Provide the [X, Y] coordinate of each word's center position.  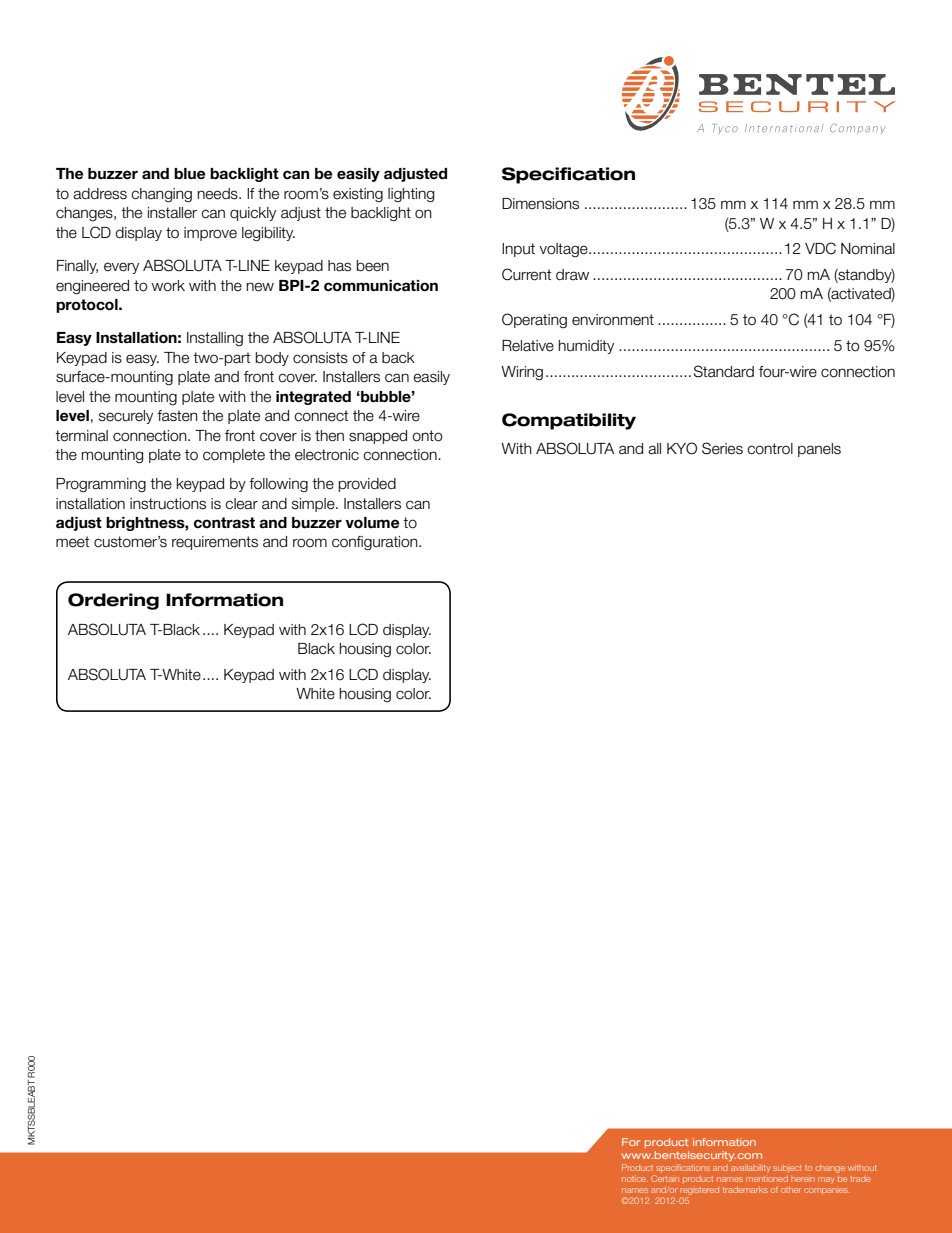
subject [787, 1169]
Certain [665, 1178]
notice [635, 1179]
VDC [820, 248]
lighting [411, 195]
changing [161, 195]
